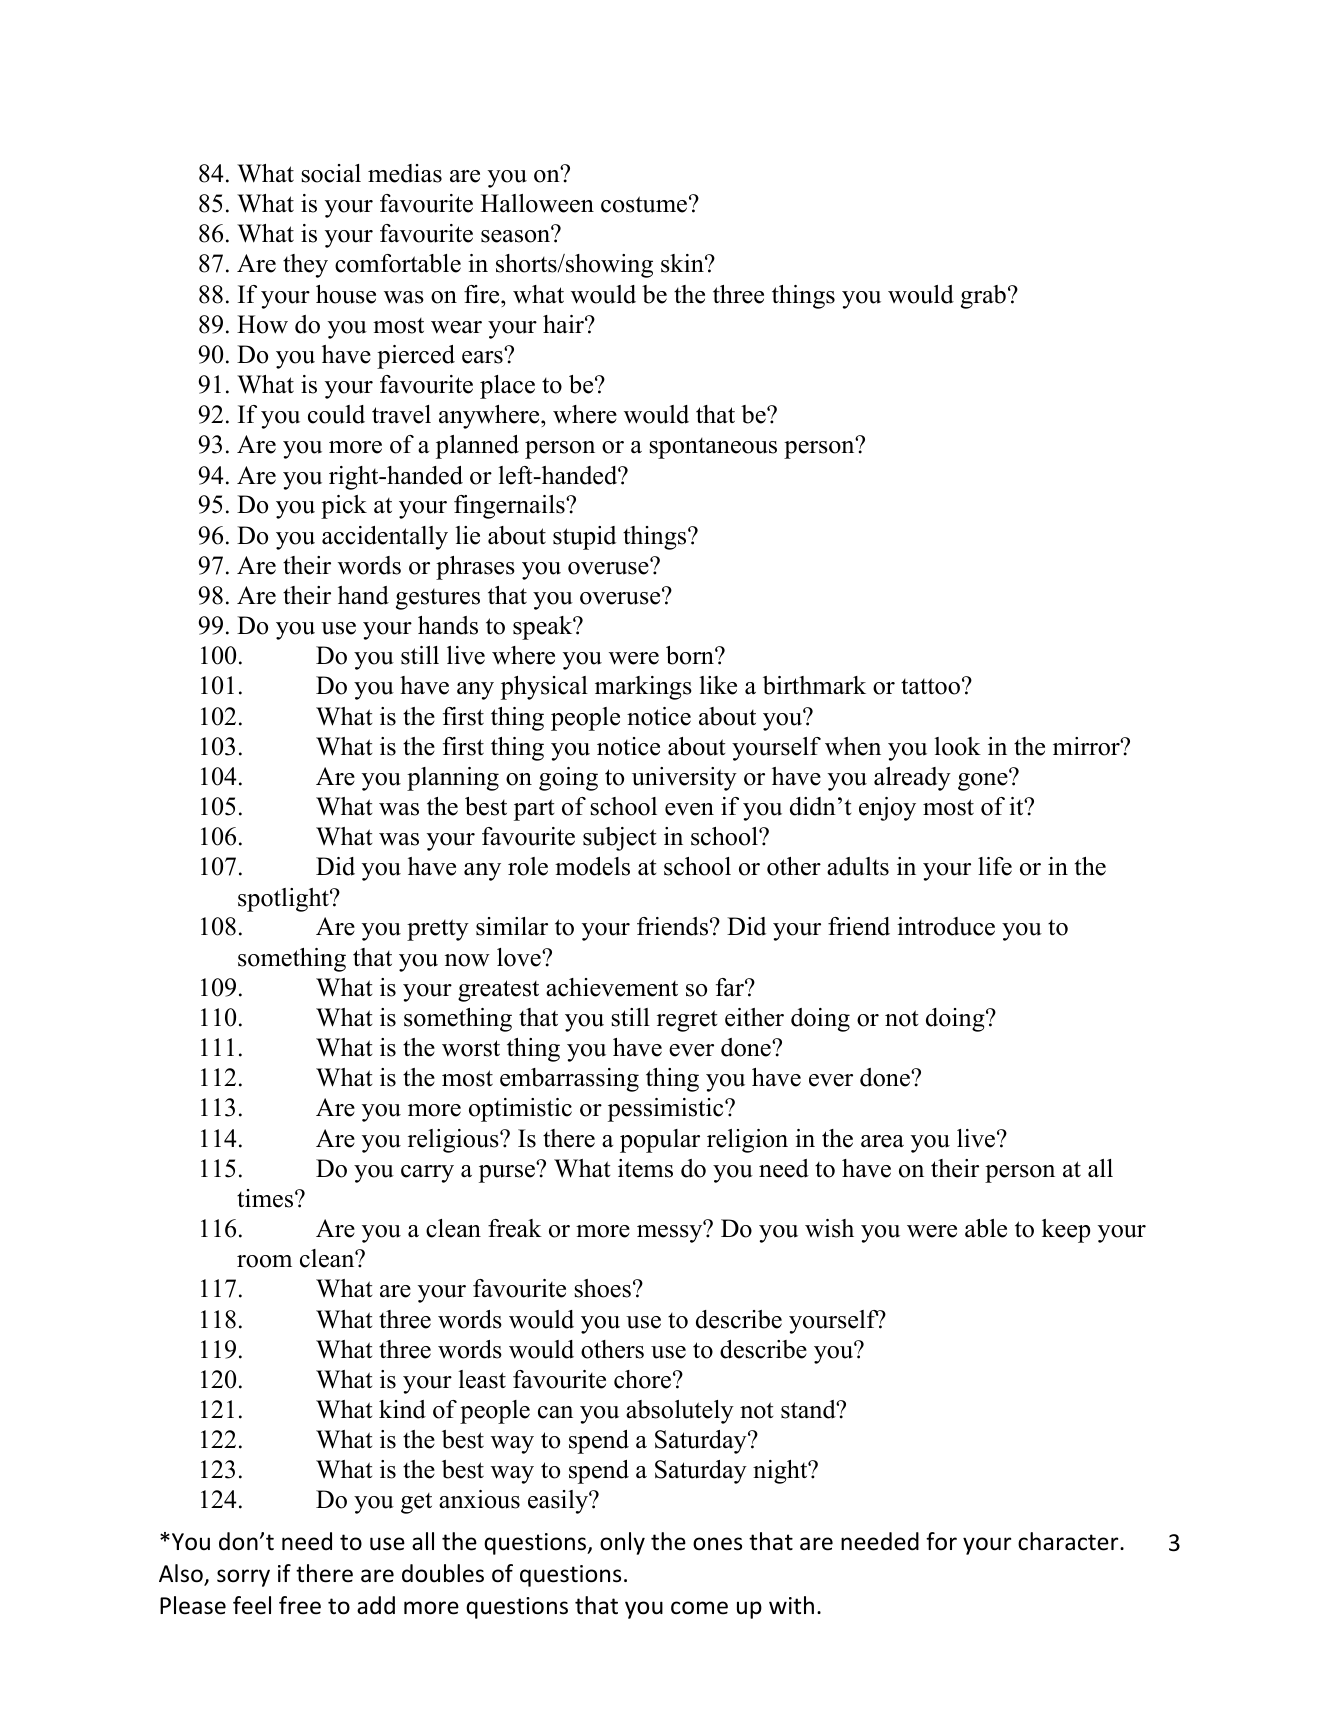 The height and width of the page is (1730, 1337). I want to click on only, so click(622, 1543).
